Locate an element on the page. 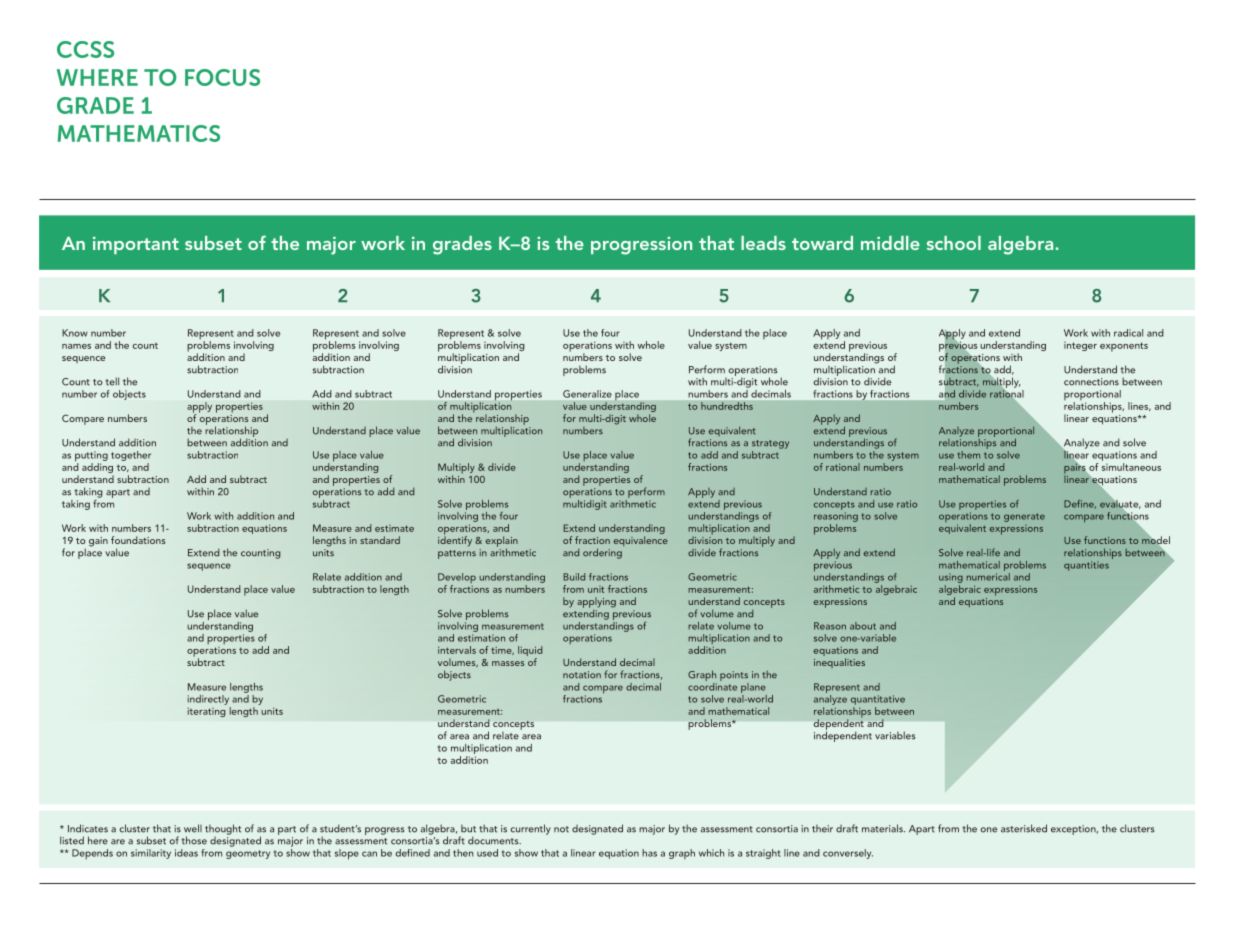 The height and width of the page is (952, 1233). Generalize is located at coordinates (587, 394).
